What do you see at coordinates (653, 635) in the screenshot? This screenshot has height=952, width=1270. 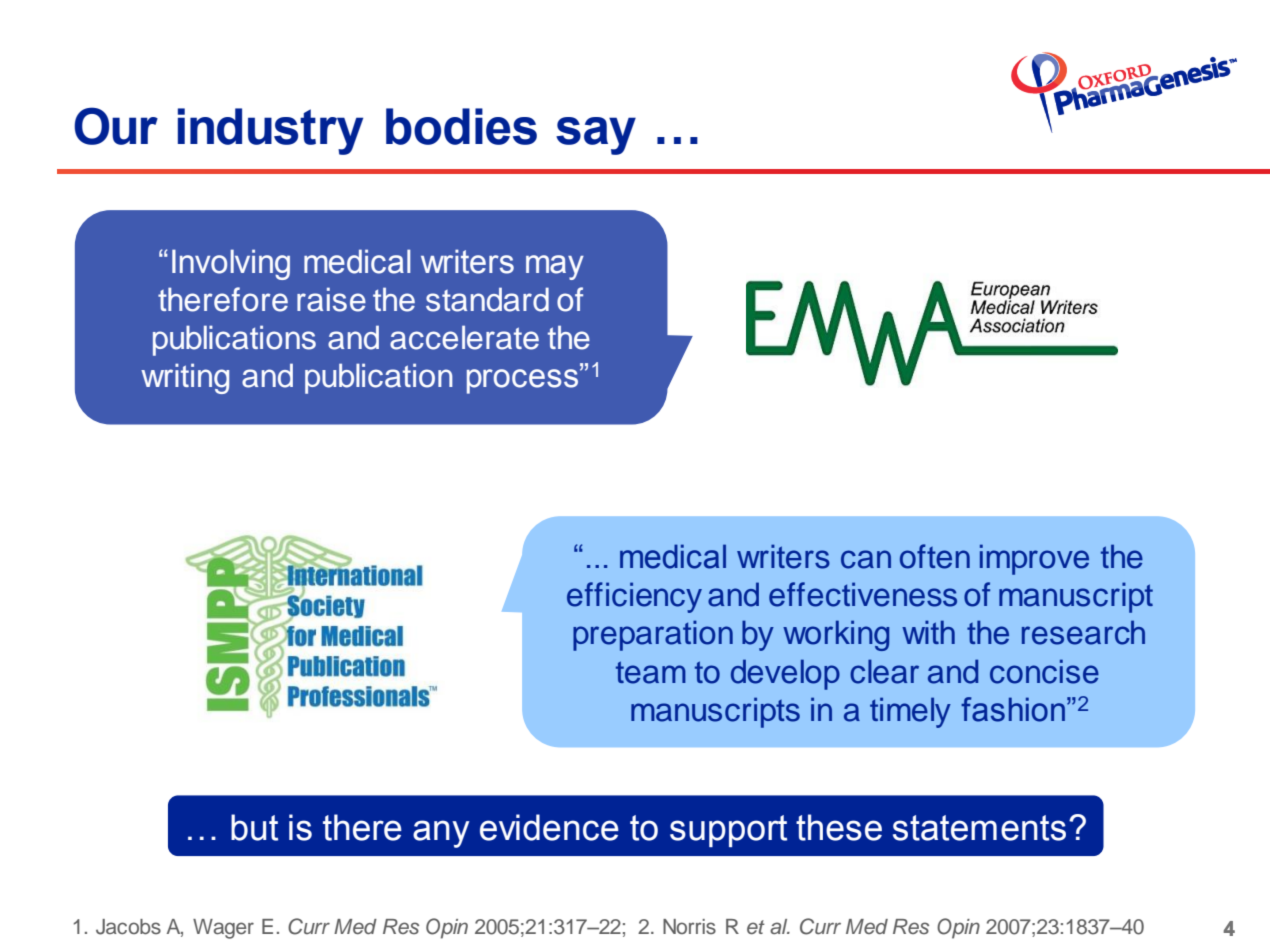 I see `preparation` at bounding box center [653, 635].
